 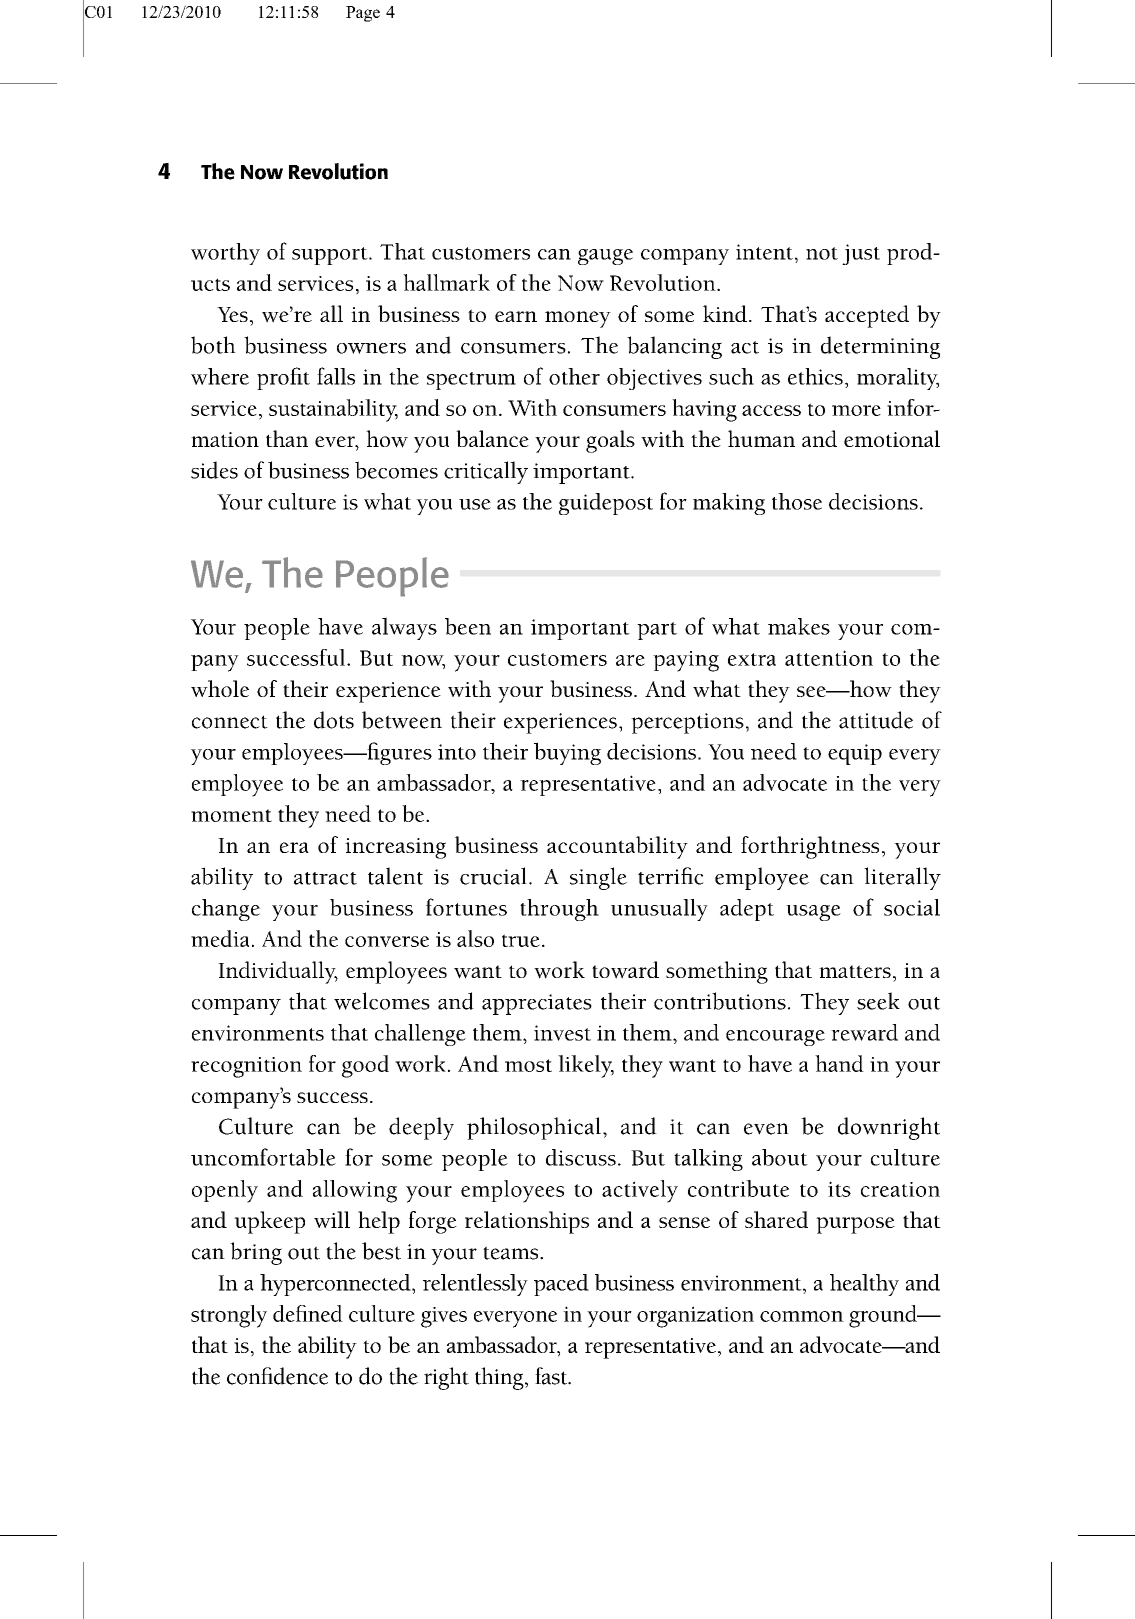 What do you see at coordinates (552, 1376) in the screenshot?
I see `fast` at bounding box center [552, 1376].
